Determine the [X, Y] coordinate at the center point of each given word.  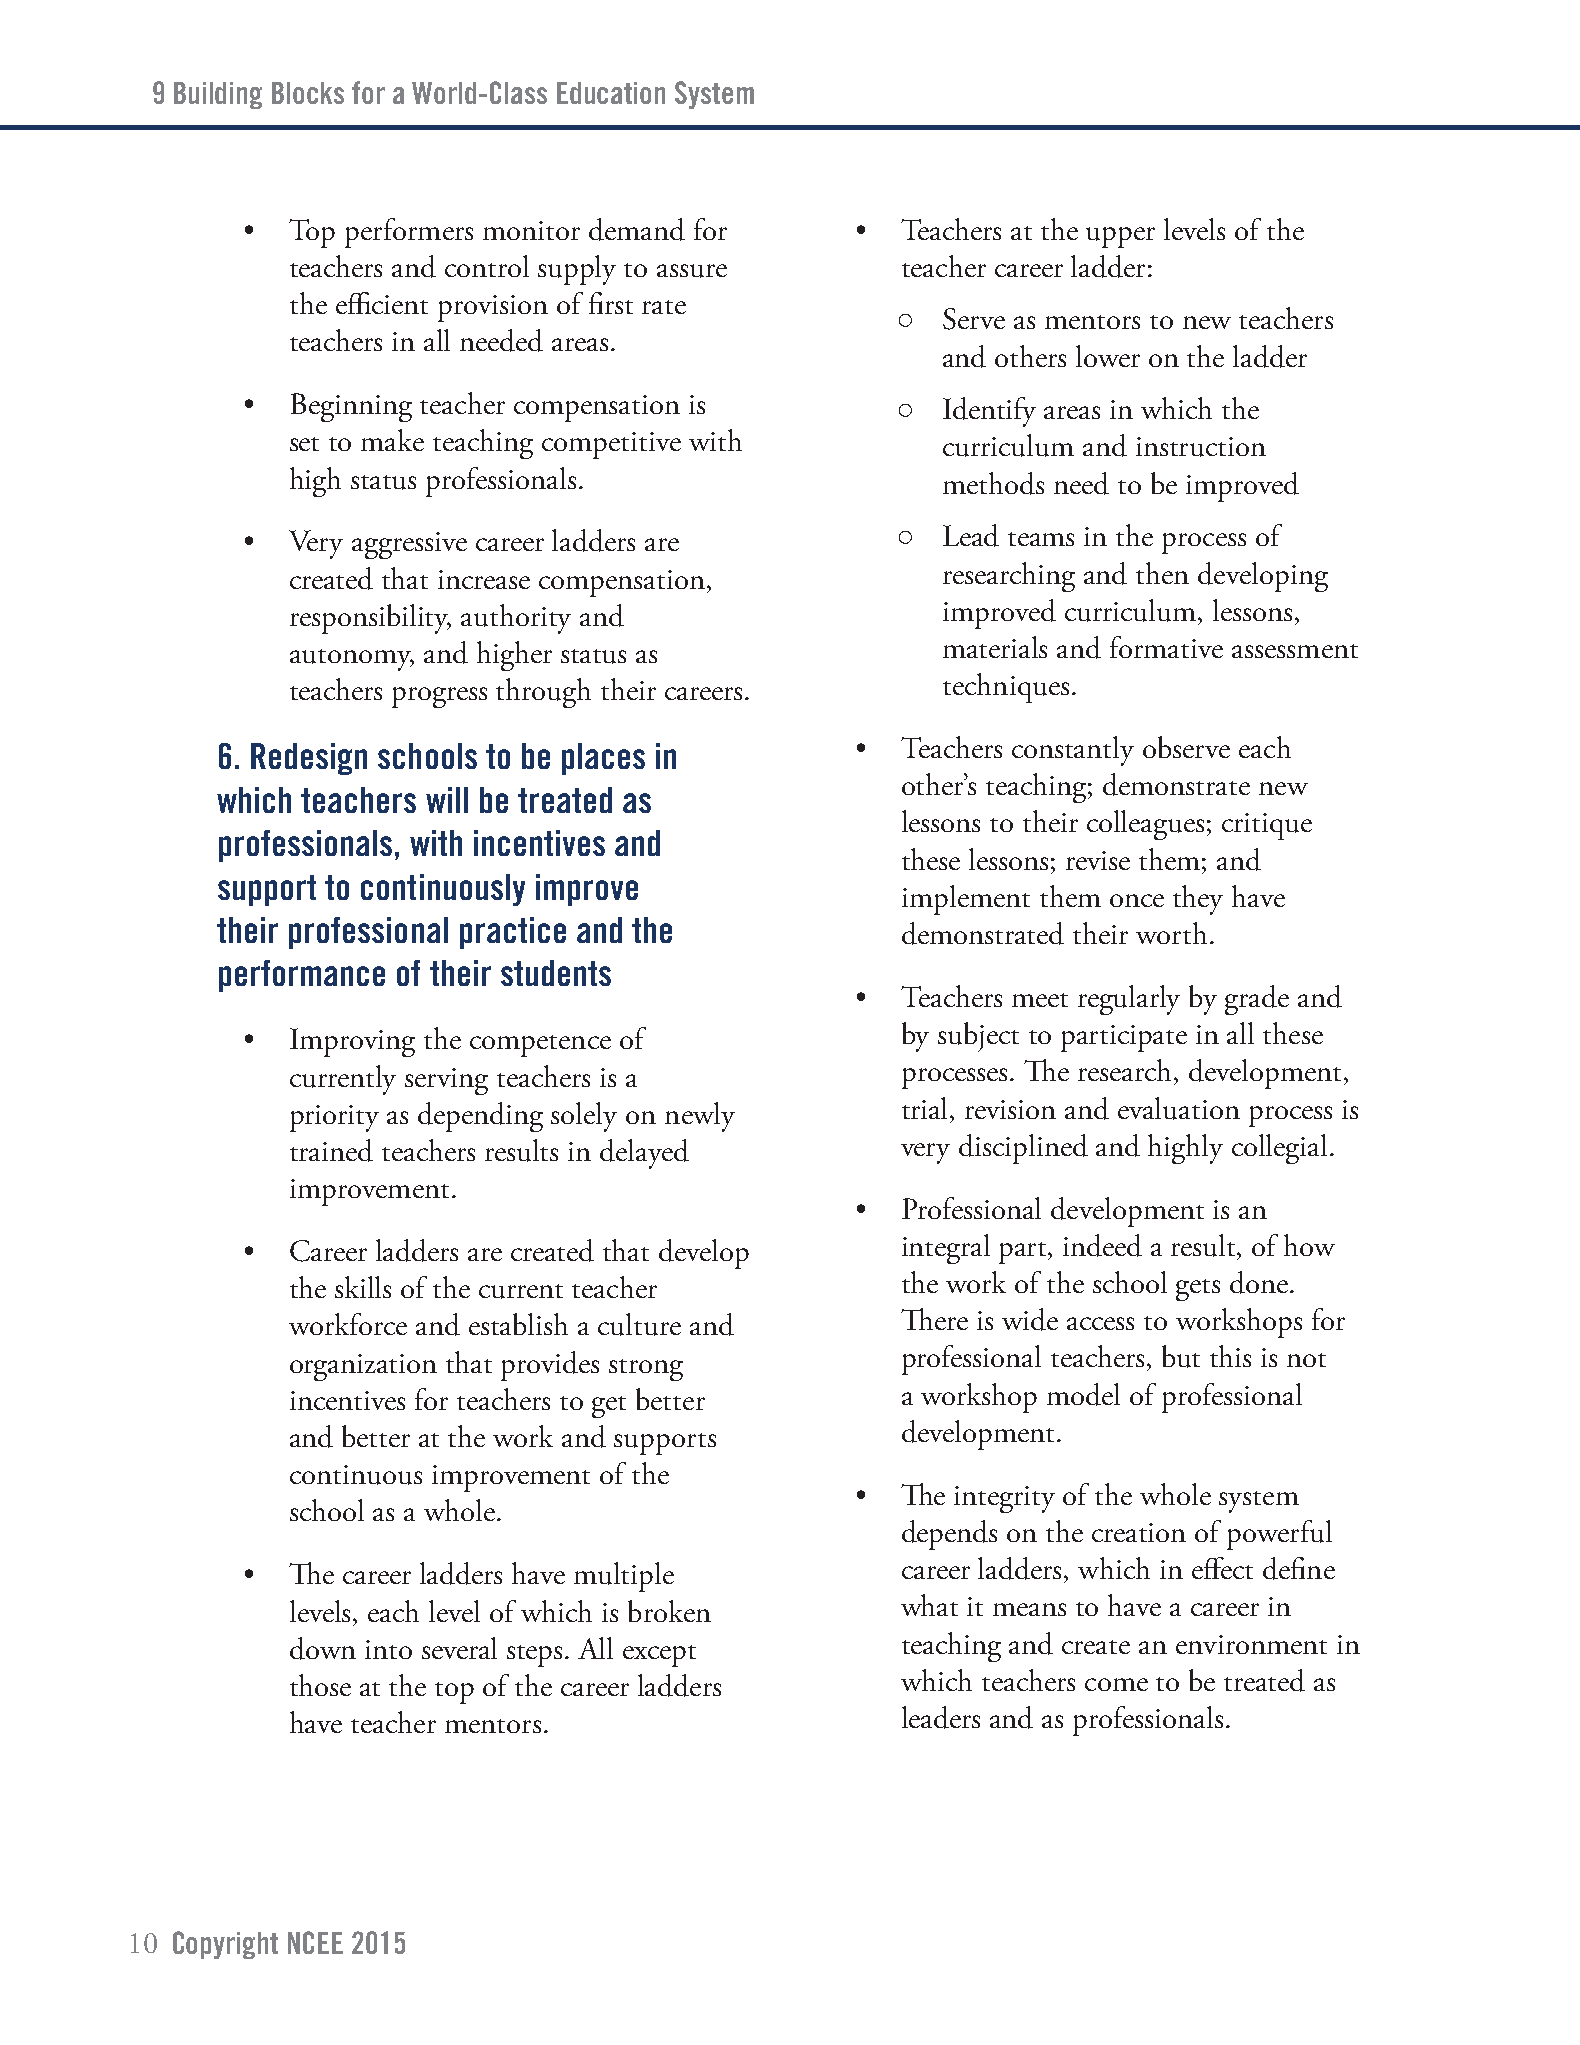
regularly [1129, 1000]
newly [700, 1117]
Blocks [308, 93]
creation [1139, 1532]
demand [637, 229]
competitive [611, 445]
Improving [352, 1042]
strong [646, 1370]
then [1162, 573]
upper [1120, 237]
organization [363, 1367]
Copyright [225, 1945]
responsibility [370, 619]
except [659, 1656]
